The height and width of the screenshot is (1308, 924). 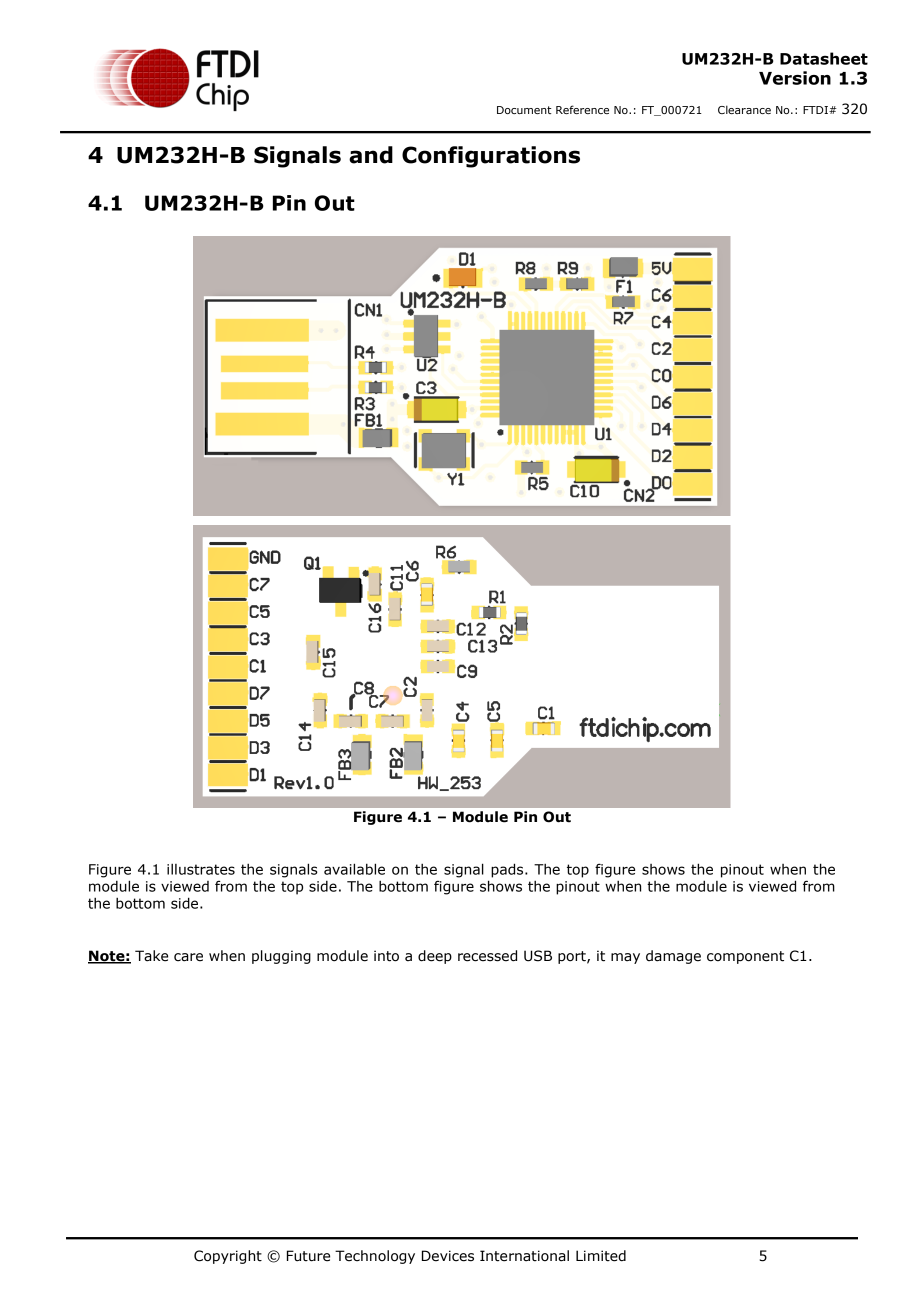 What do you see at coordinates (582, 109) in the screenshot?
I see `Reference` at bounding box center [582, 109].
